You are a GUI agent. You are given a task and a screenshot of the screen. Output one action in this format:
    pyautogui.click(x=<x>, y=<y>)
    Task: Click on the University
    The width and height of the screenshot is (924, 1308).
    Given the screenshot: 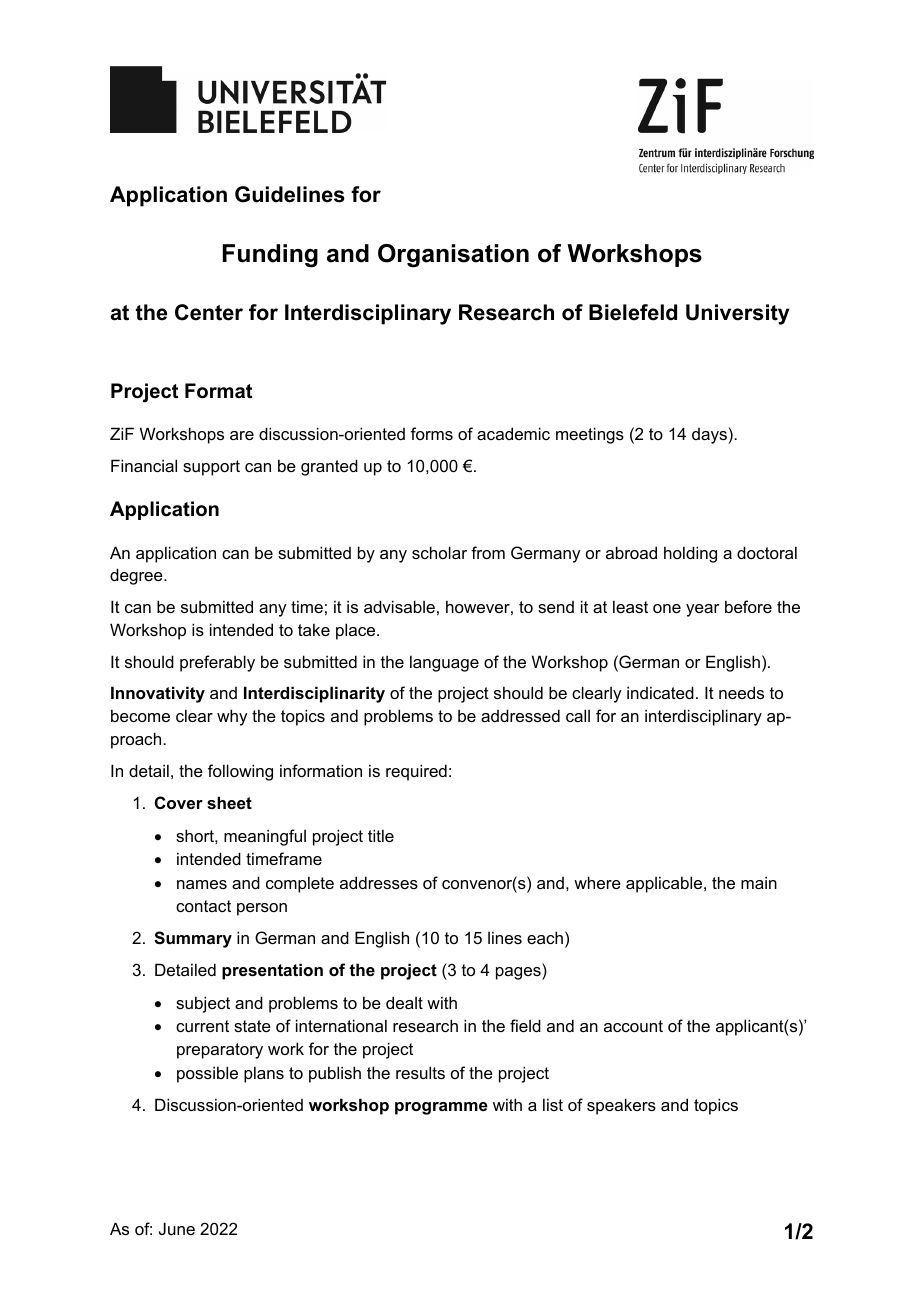 What is the action you would take?
    pyautogui.click(x=737, y=314)
